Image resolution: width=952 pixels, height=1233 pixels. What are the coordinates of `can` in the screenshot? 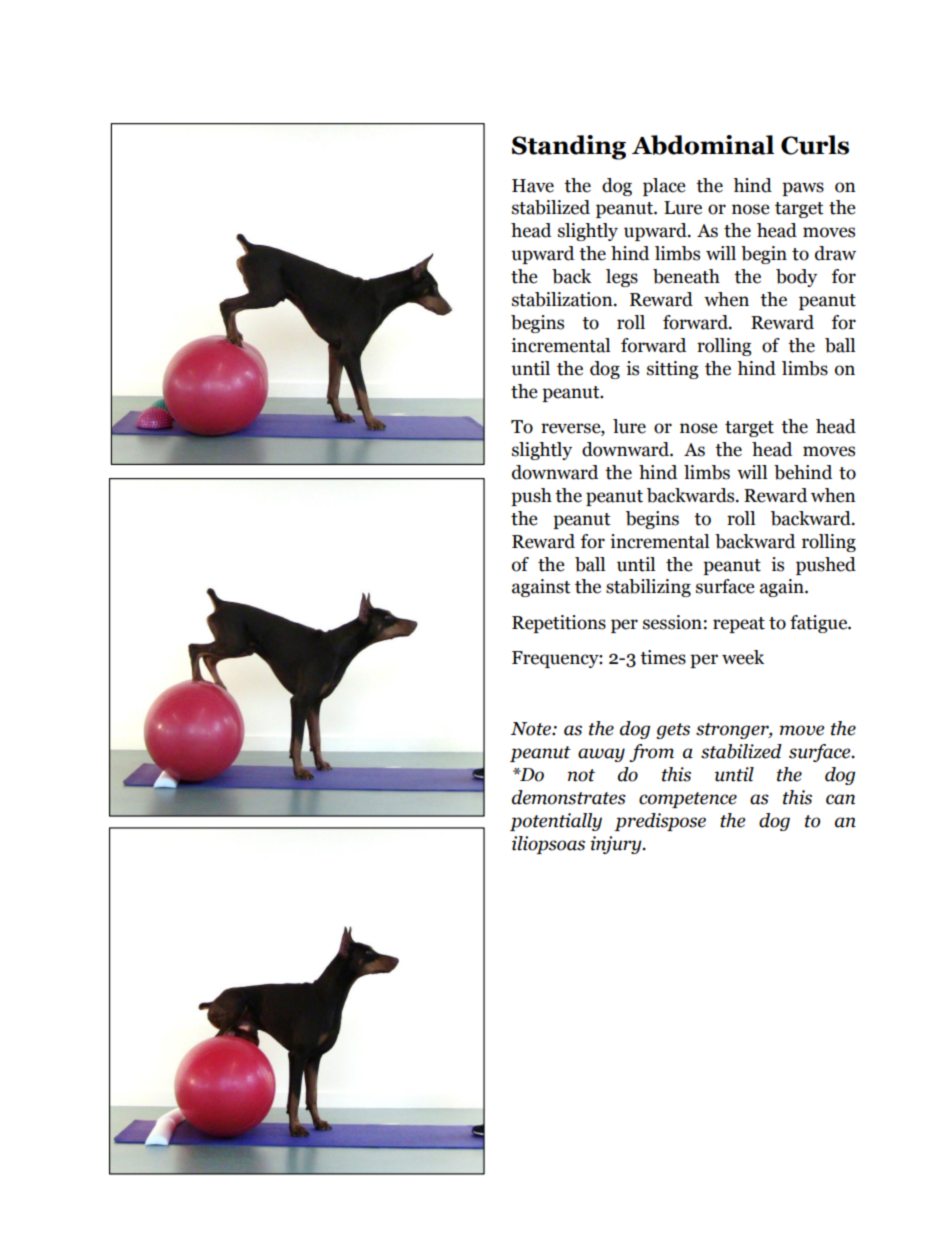 It's located at (840, 799).
